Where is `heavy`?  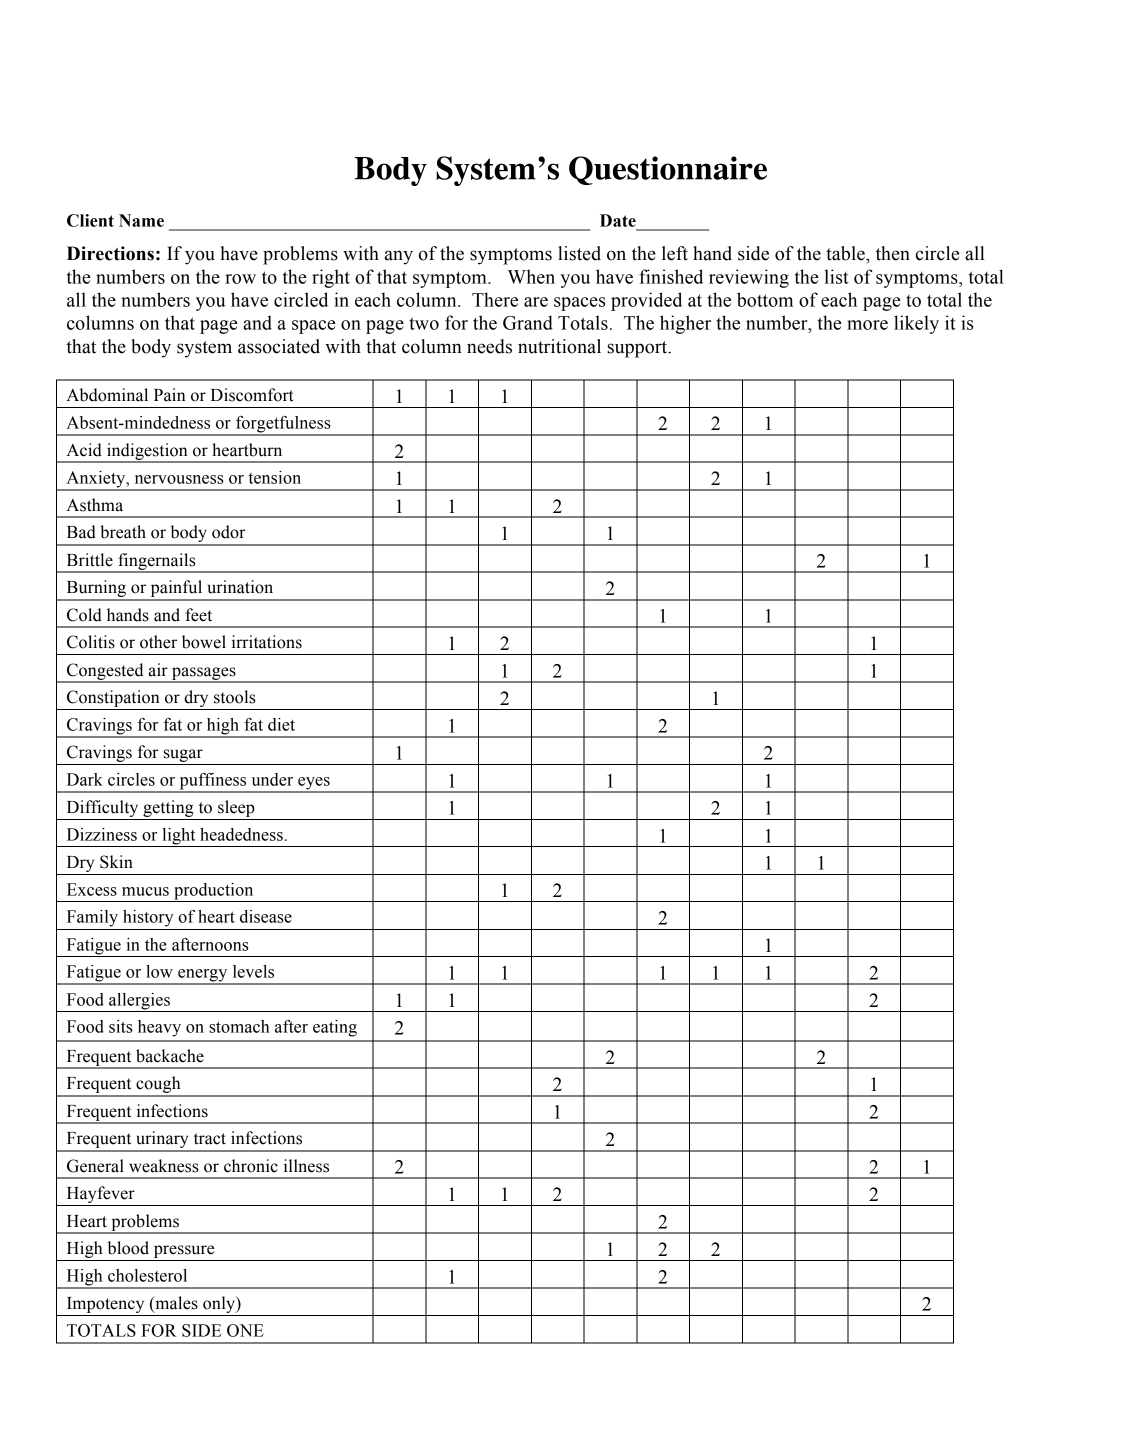 heavy is located at coordinates (159, 1028).
